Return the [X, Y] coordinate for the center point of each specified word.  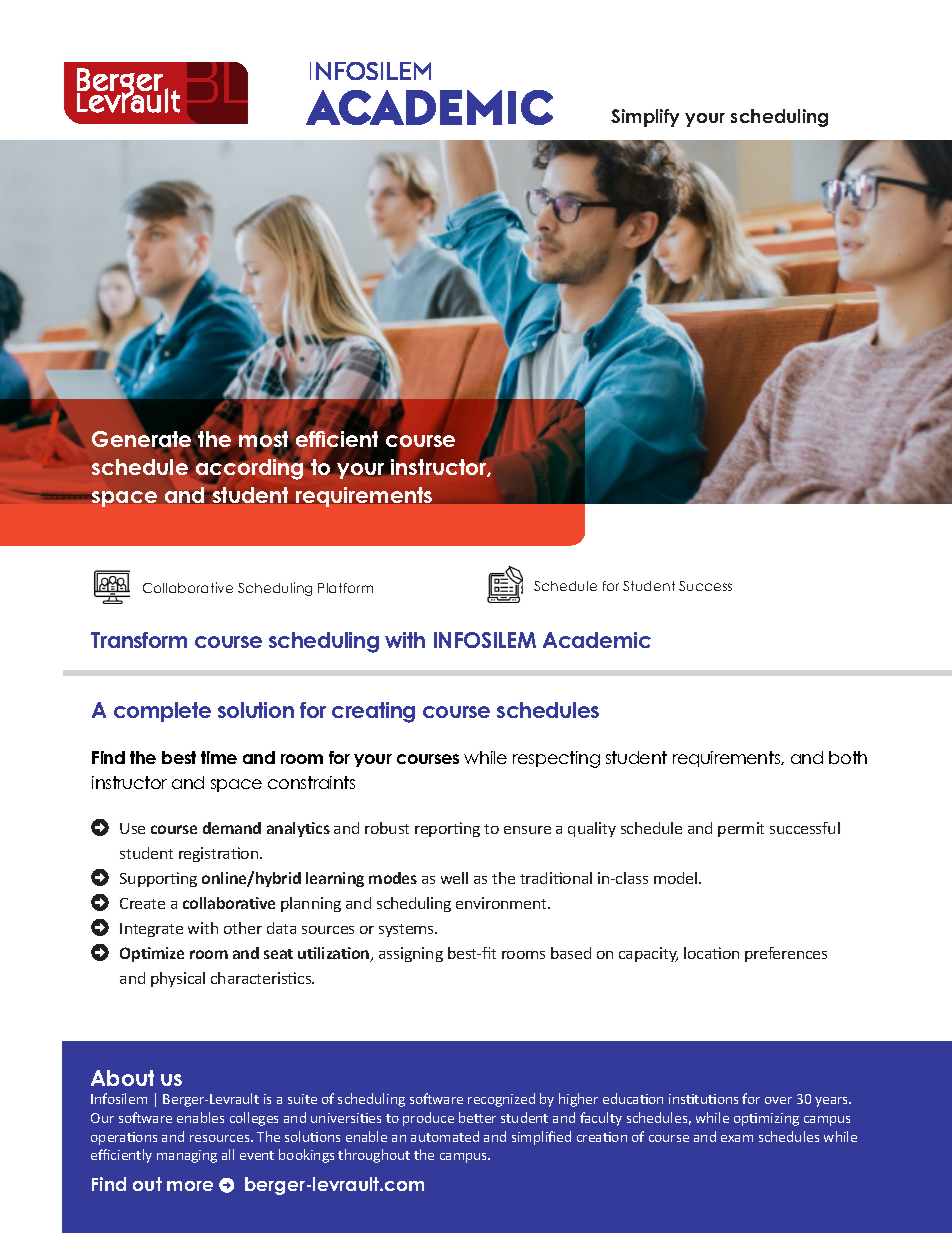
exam [737, 1138]
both [848, 757]
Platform [345, 588]
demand [232, 828]
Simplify [645, 118]
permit [741, 829]
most [265, 439]
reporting [447, 829]
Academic [597, 640]
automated [445, 1136]
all [228, 1154]
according [249, 470]
